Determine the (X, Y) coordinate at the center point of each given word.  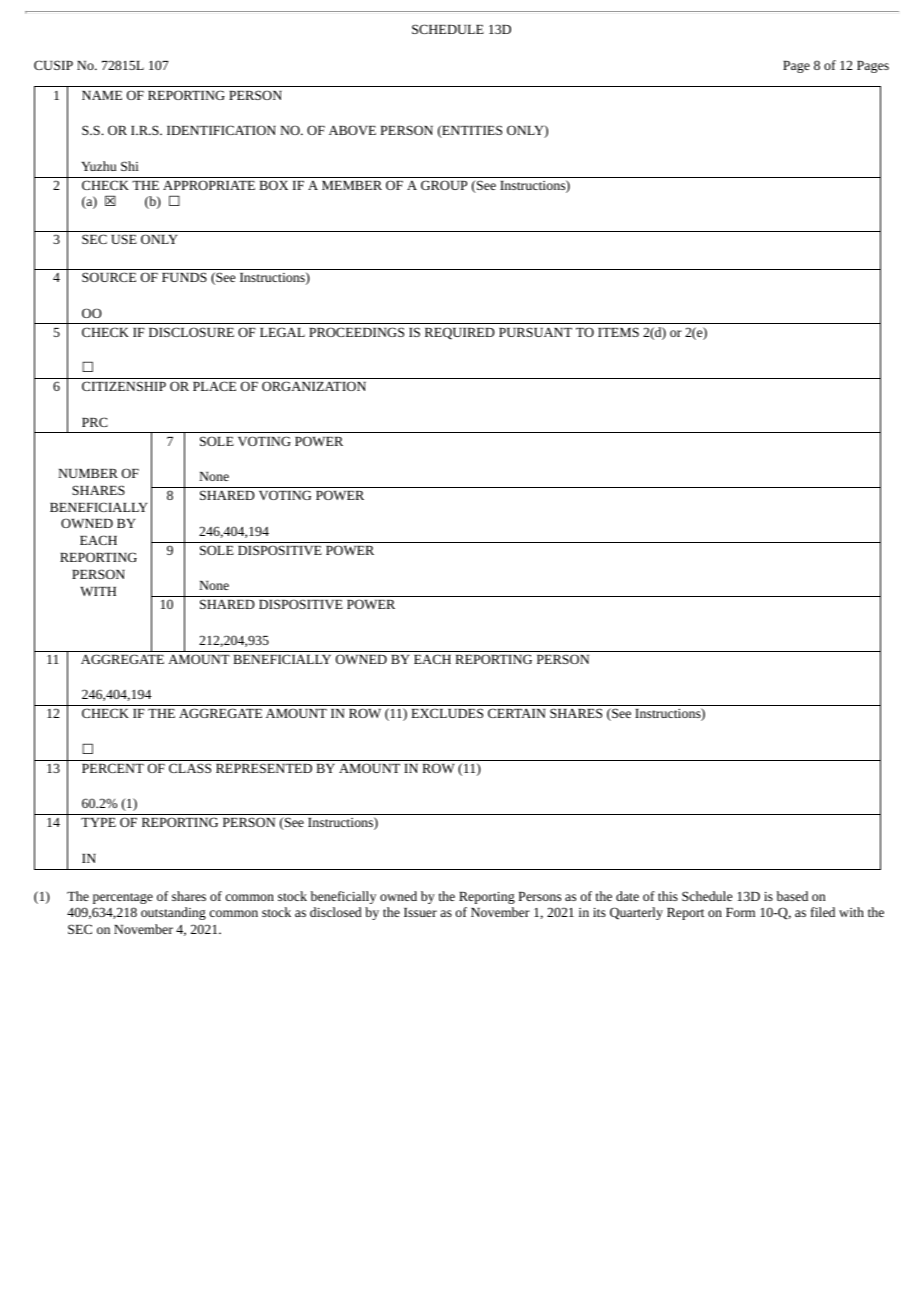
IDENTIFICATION (221, 130)
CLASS (190, 768)
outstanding (173, 913)
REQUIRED (460, 333)
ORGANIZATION (314, 386)
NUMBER (88, 473)
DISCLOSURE (191, 332)
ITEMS (618, 332)
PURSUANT (535, 332)
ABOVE (352, 130)
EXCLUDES (447, 713)
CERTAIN (517, 713)
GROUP (444, 185)
